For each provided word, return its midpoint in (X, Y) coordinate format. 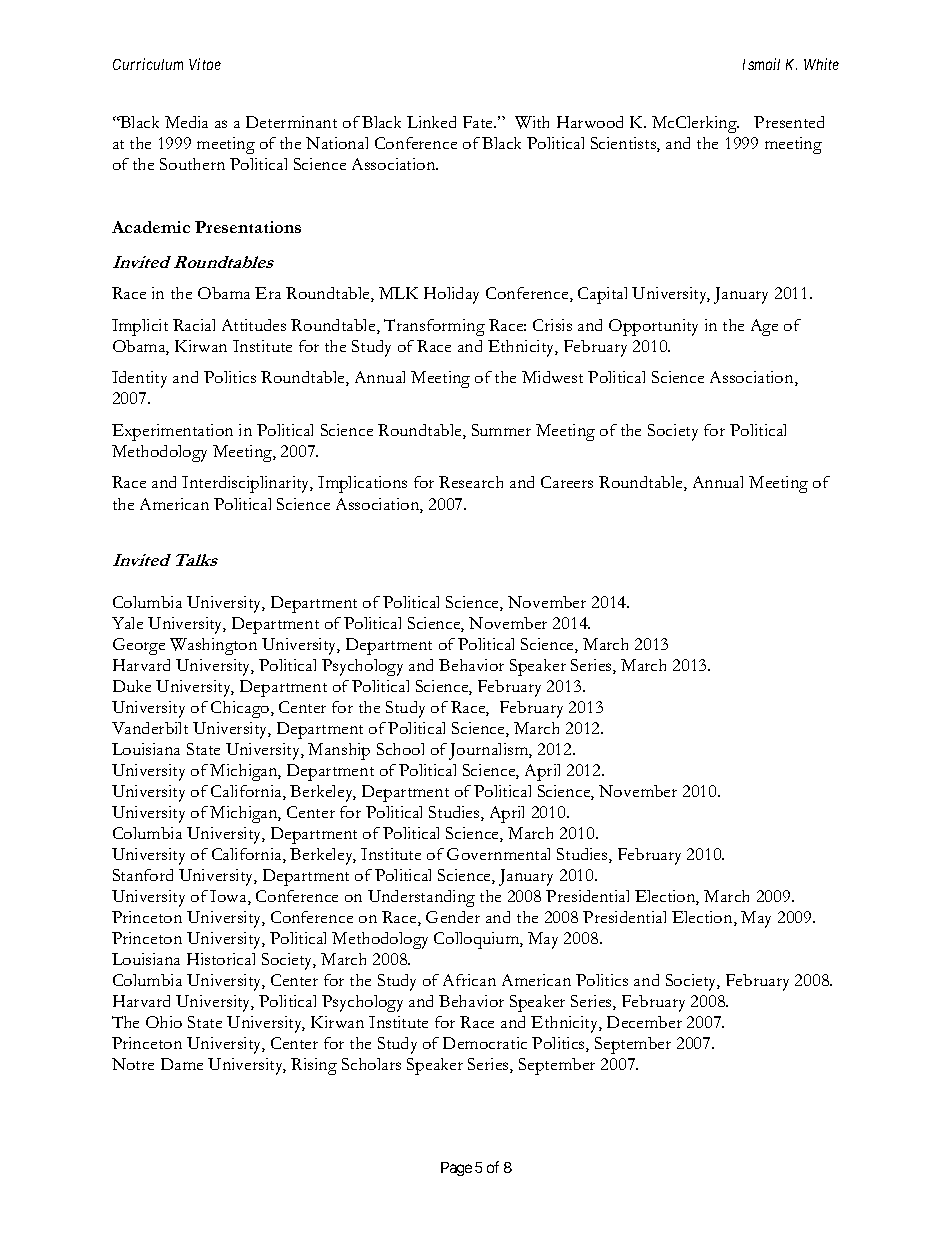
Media (186, 122)
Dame (182, 1064)
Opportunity (653, 327)
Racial (194, 325)
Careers (567, 482)
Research (471, 482)
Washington (213, 646)
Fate (479, 122)
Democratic (485, 1043)
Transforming (434, 327)
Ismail (761, 64)
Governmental (498, 854)
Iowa (229, 897)
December (644, 1022)
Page (456, 1169)
